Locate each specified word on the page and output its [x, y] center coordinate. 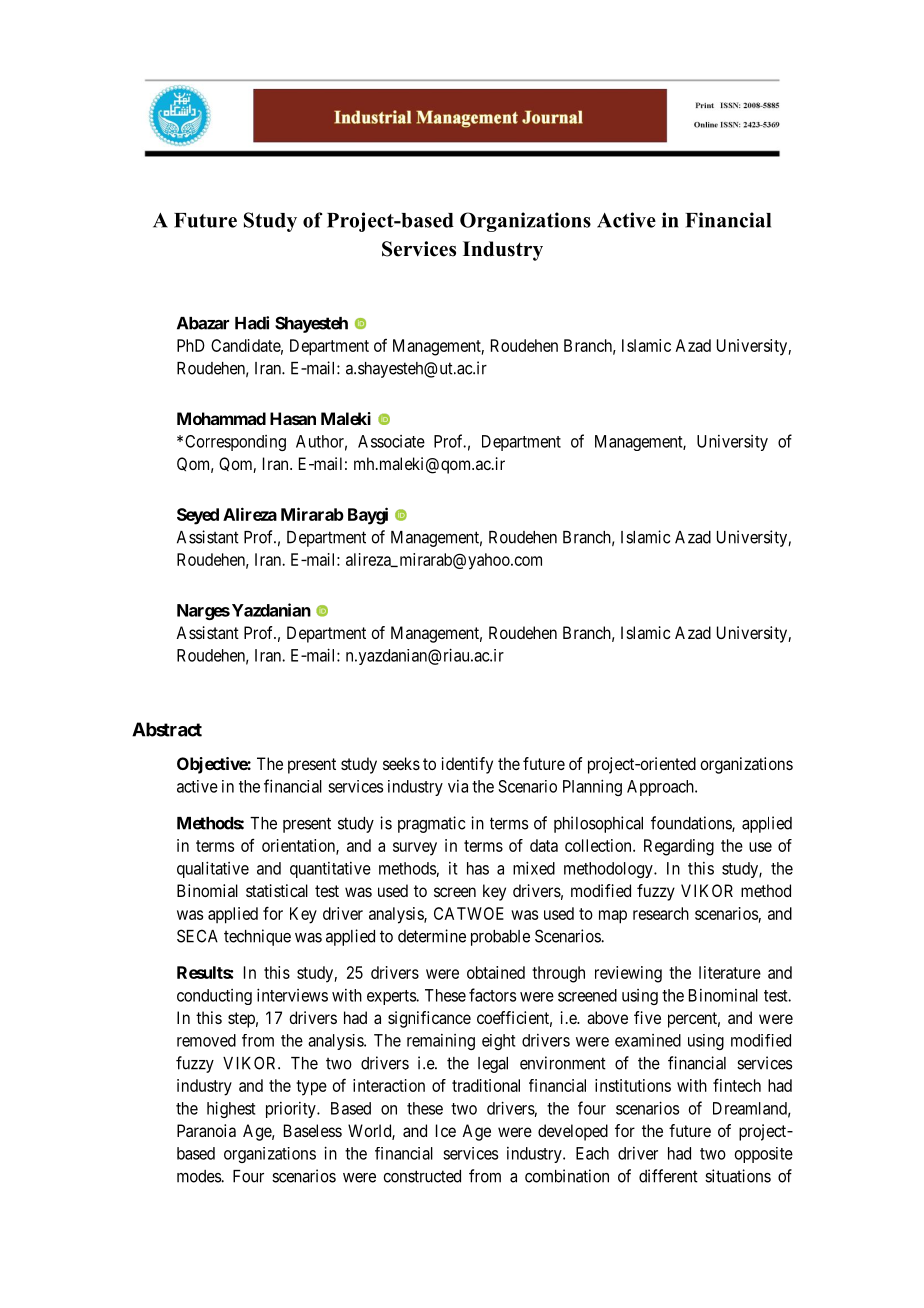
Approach [661, 788]
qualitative [213, 869]
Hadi [252, 323]
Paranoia [206, 1130]
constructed [422, 1176]
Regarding [679, 847]
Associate [391, 441]
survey [415, 849]
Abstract [167, 729]
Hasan [293, 418]
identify [467, 765]
